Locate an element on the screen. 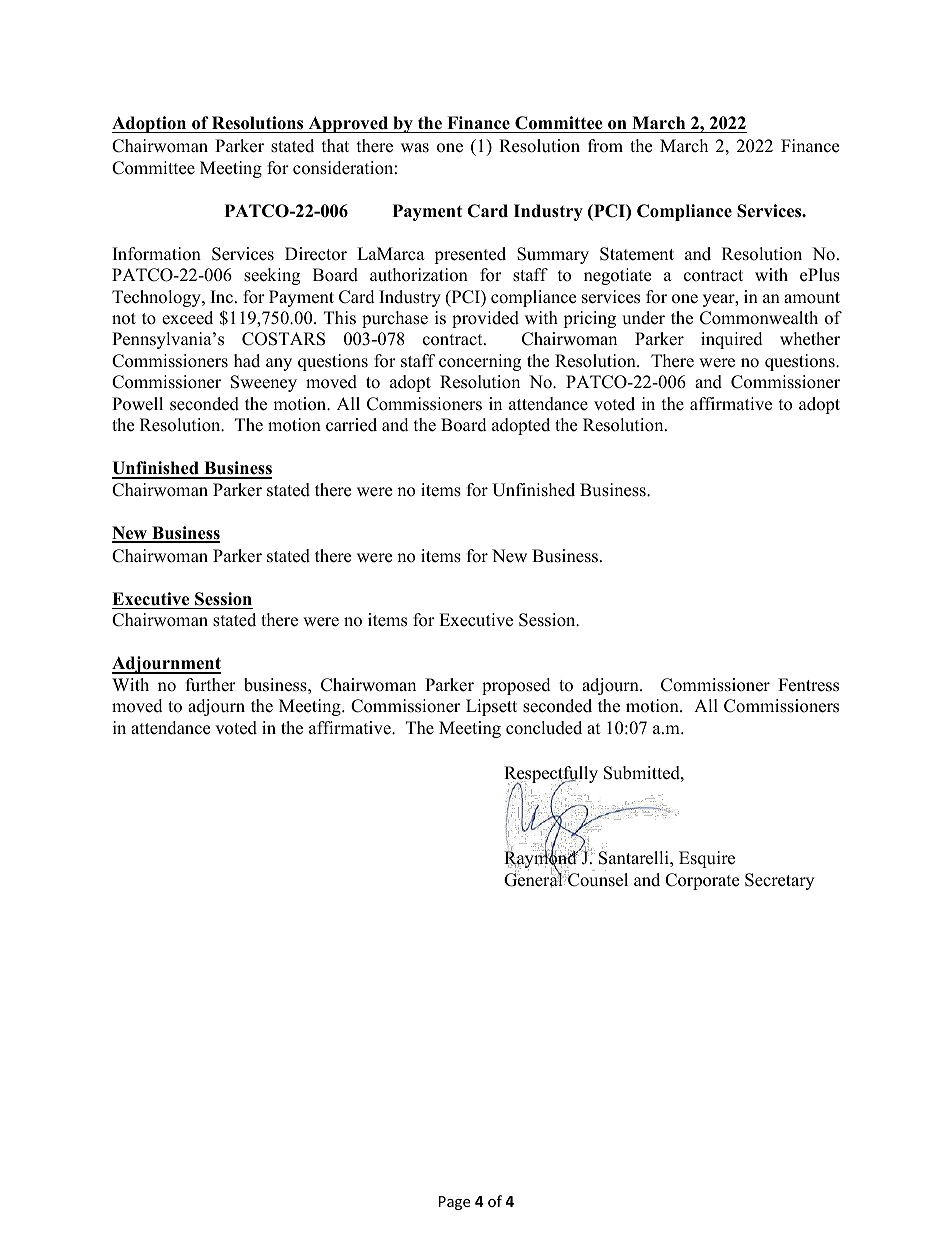 The width and height of the screenshot is (952, 1233). further is located at coordinates (211, 685).
